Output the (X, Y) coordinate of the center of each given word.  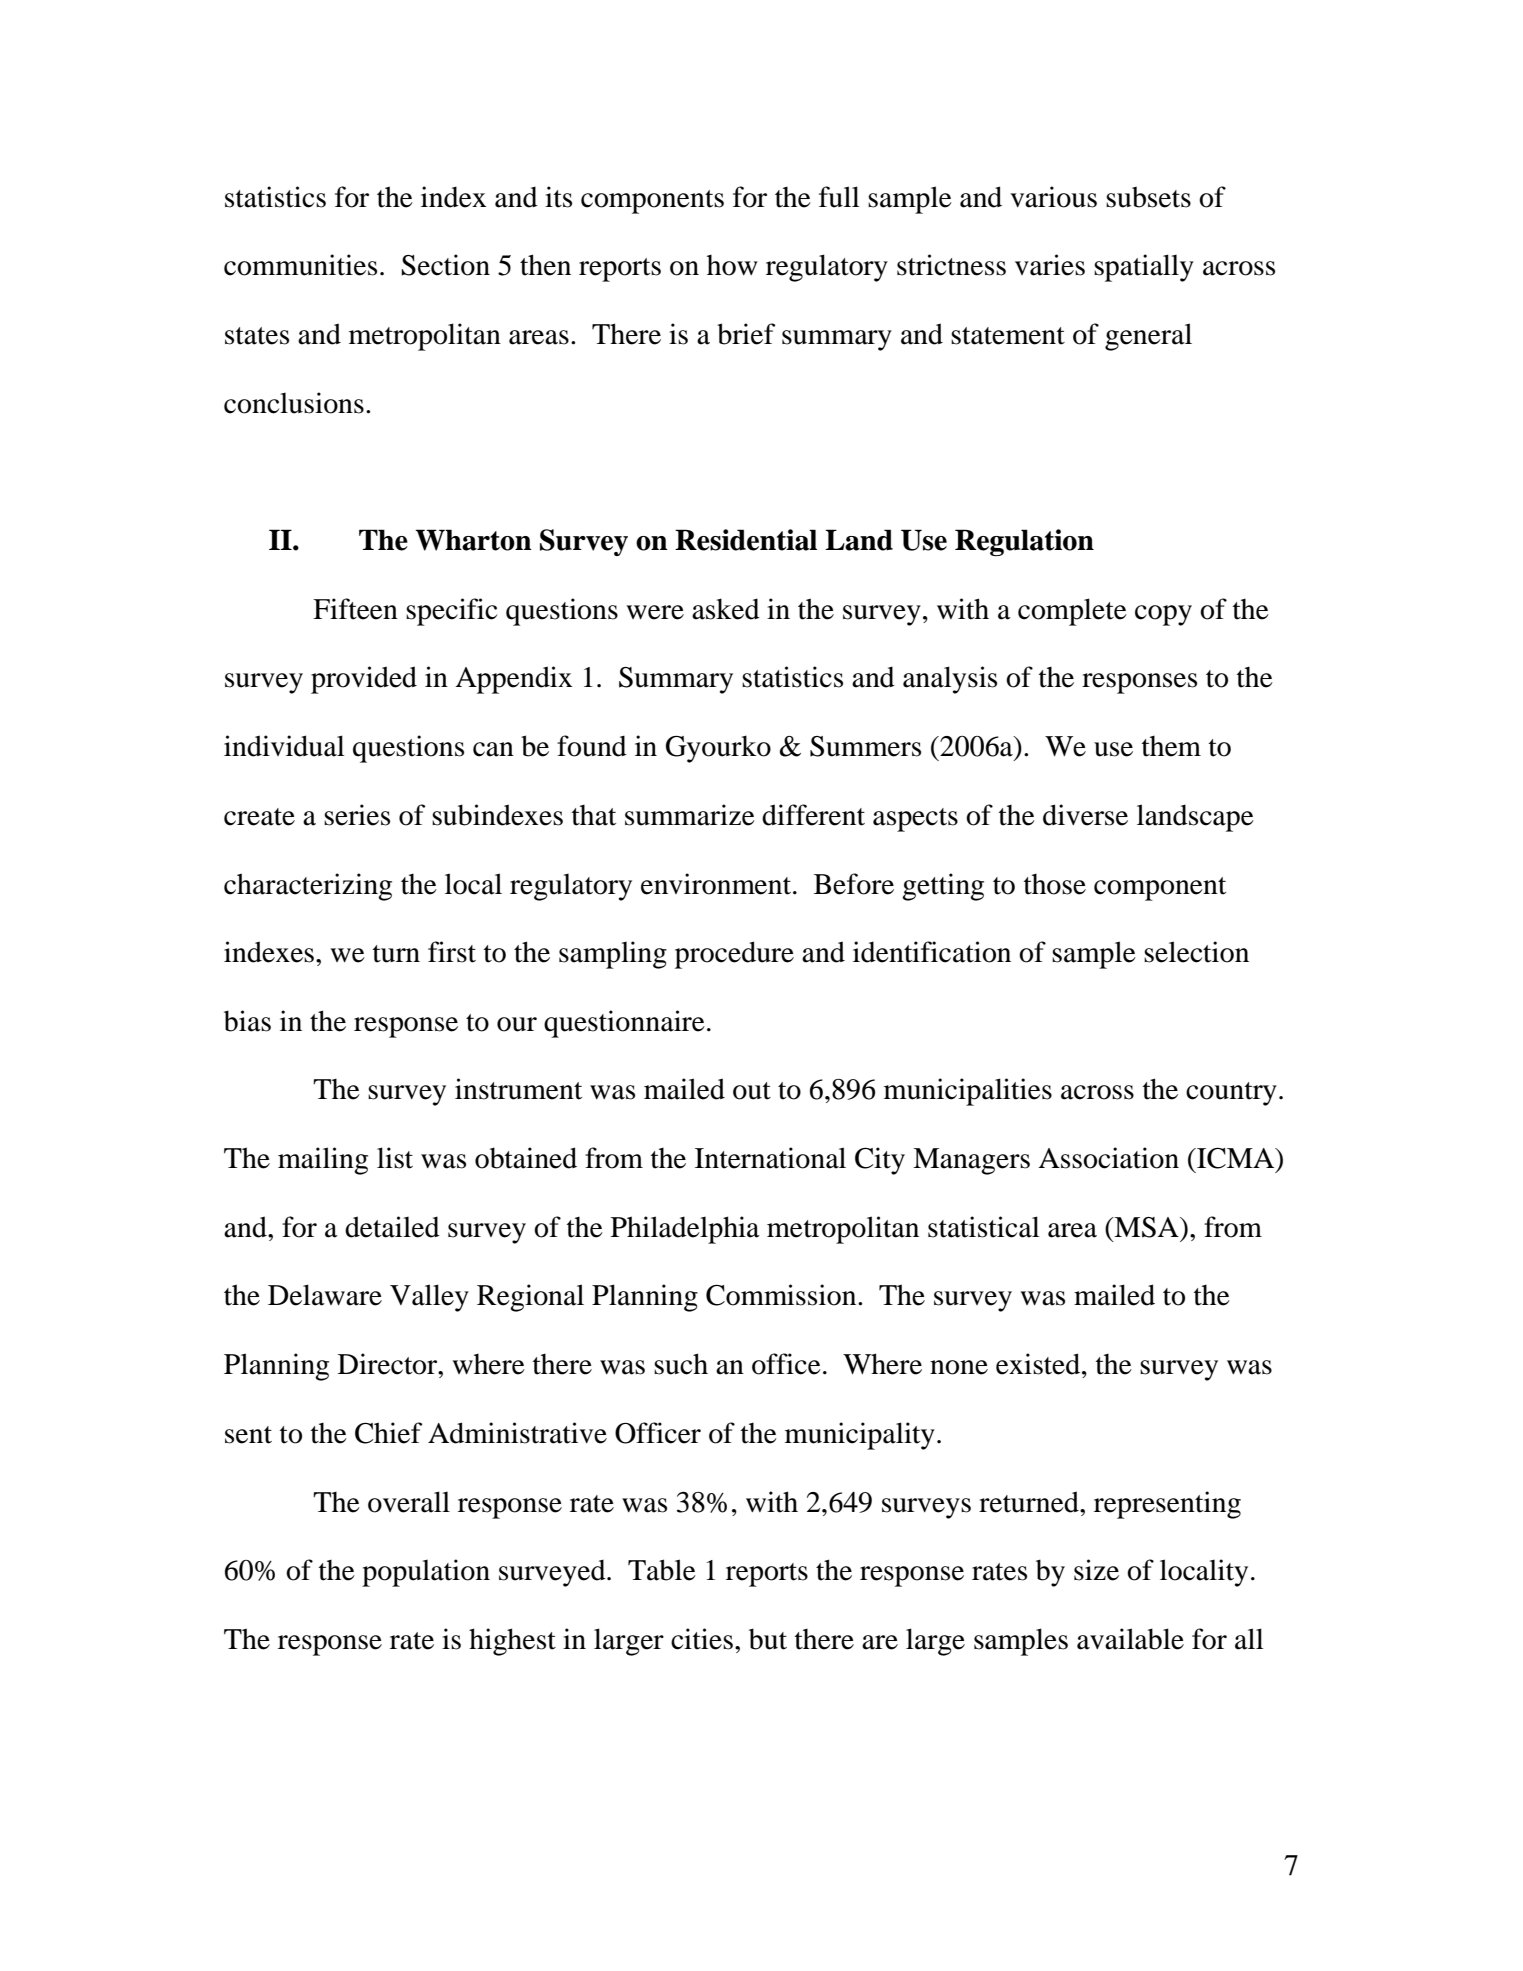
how (732, 265)
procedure (734, 955)
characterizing (308, 887)
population (426, 1573)
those (1055, 884)
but (768, 1639)
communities (300, 265)
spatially (1144, 268)
